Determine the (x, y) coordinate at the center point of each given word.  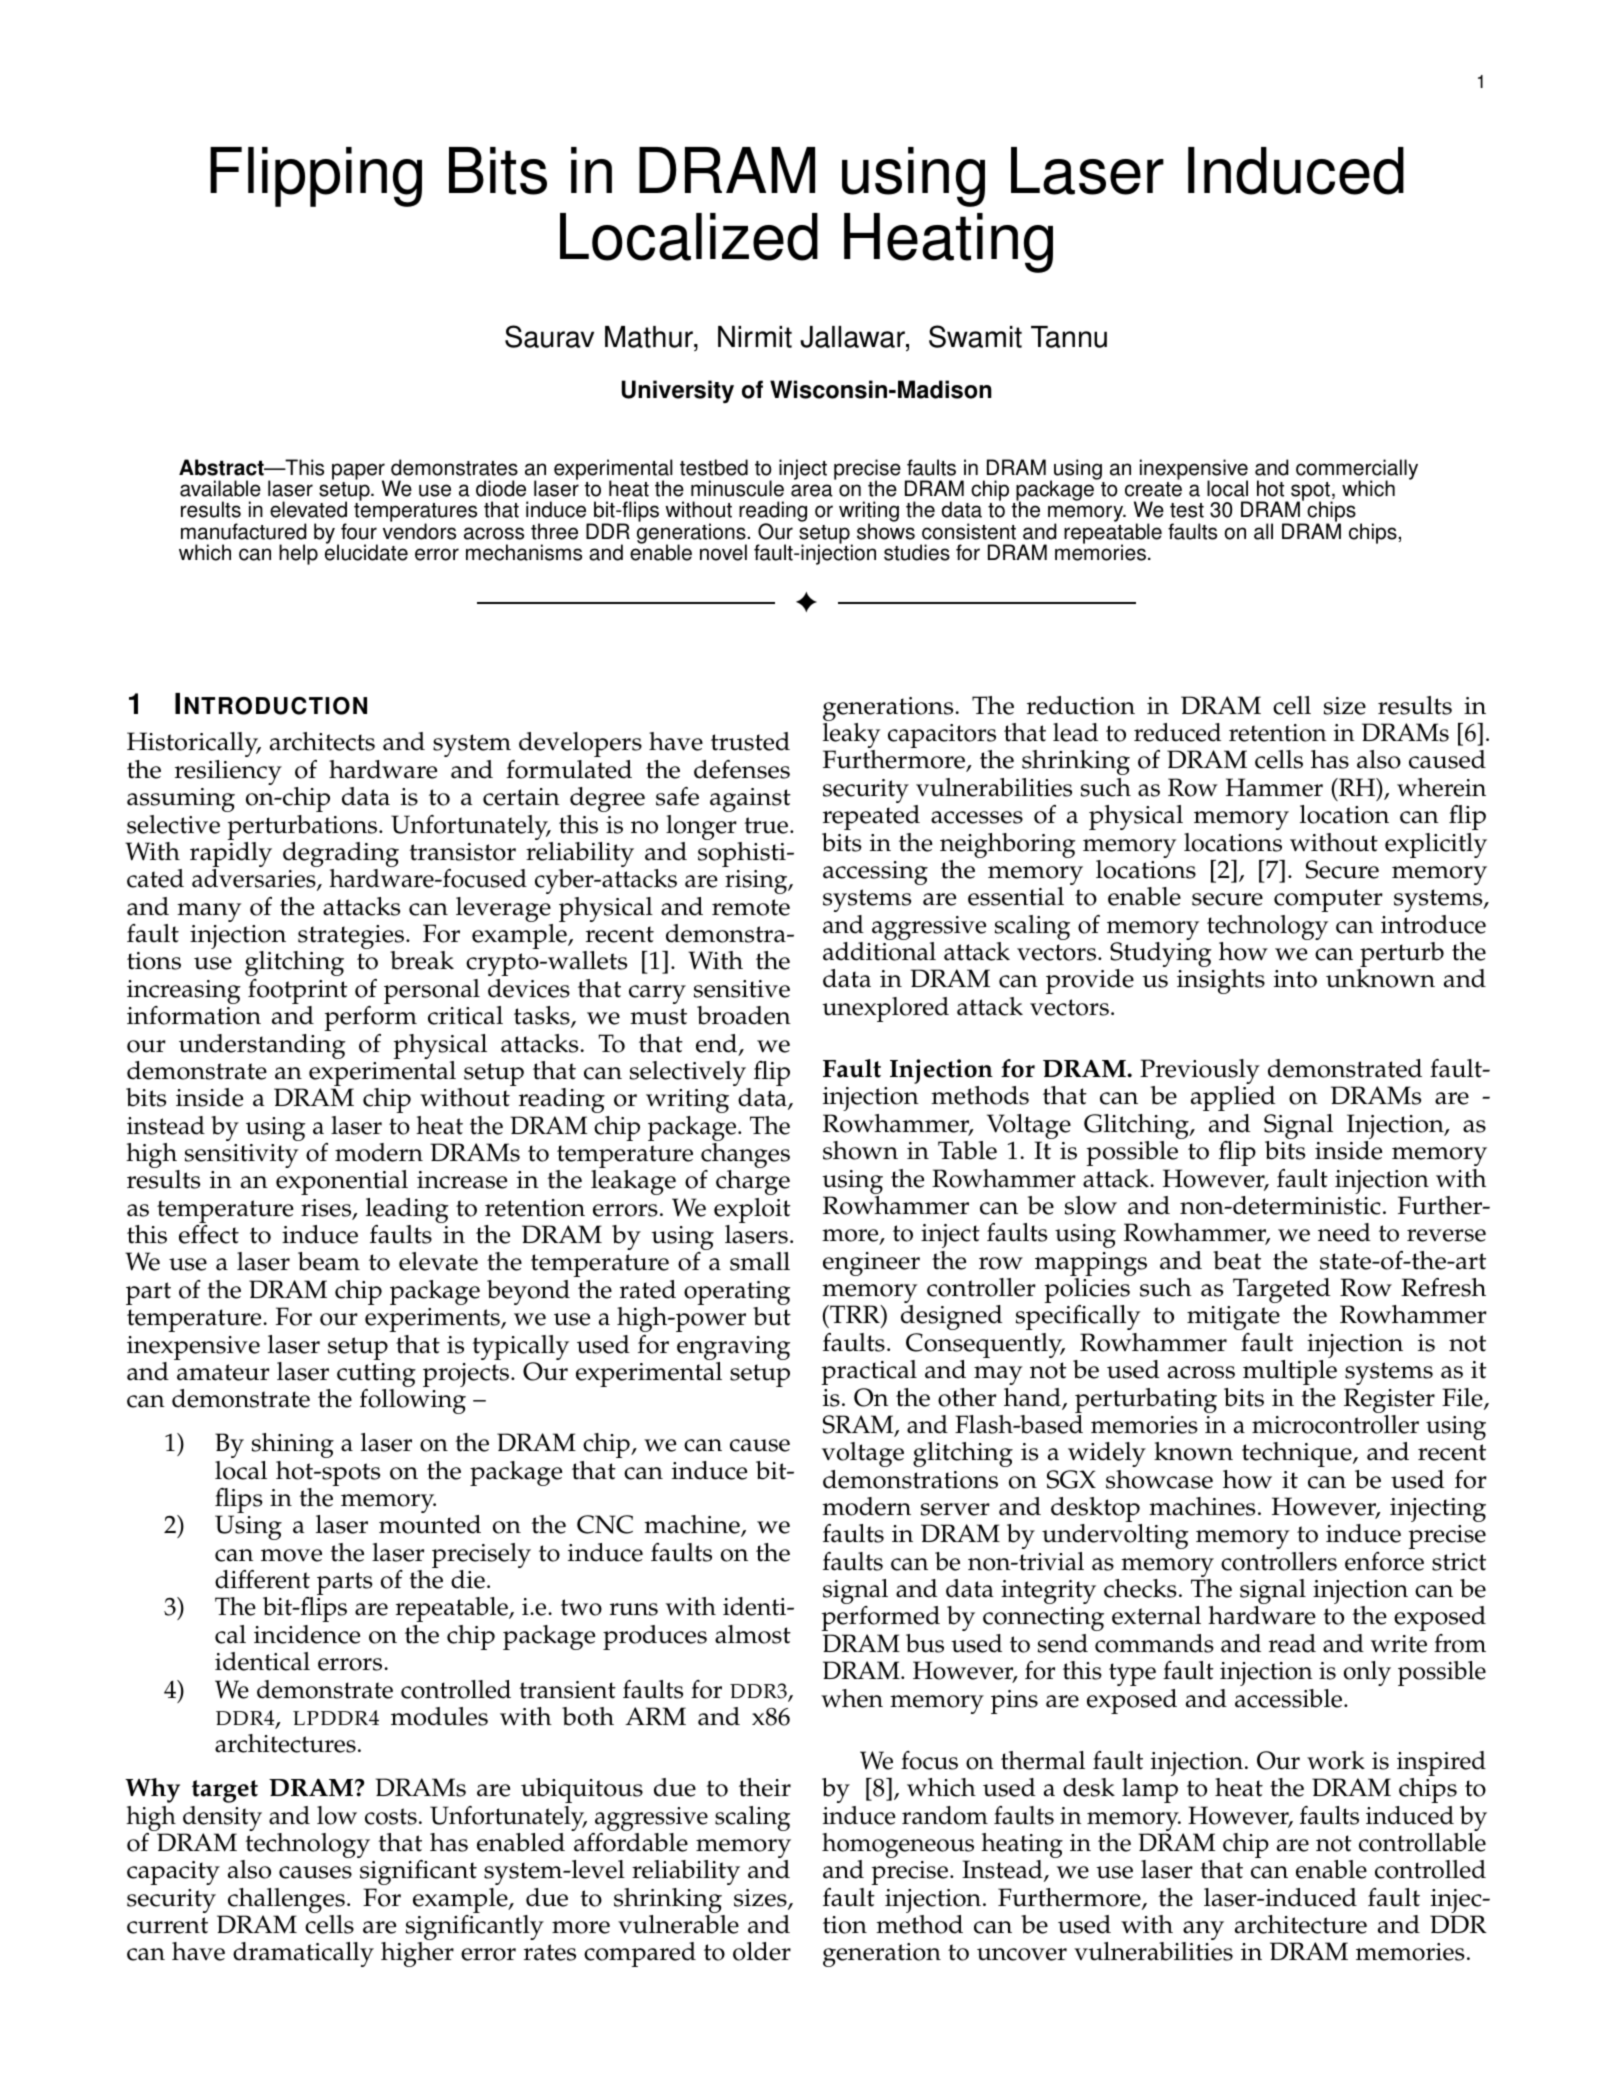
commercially (1357, 470)
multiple (1290, 1372)
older (762, 1951)
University (678, 391)
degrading (341, 856)
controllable (1422, 1842)
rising (757, 882)
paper (358, 472)
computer (1328, 900)
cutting (376, 1376)
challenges (285, 1902)
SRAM (859, 1425)
